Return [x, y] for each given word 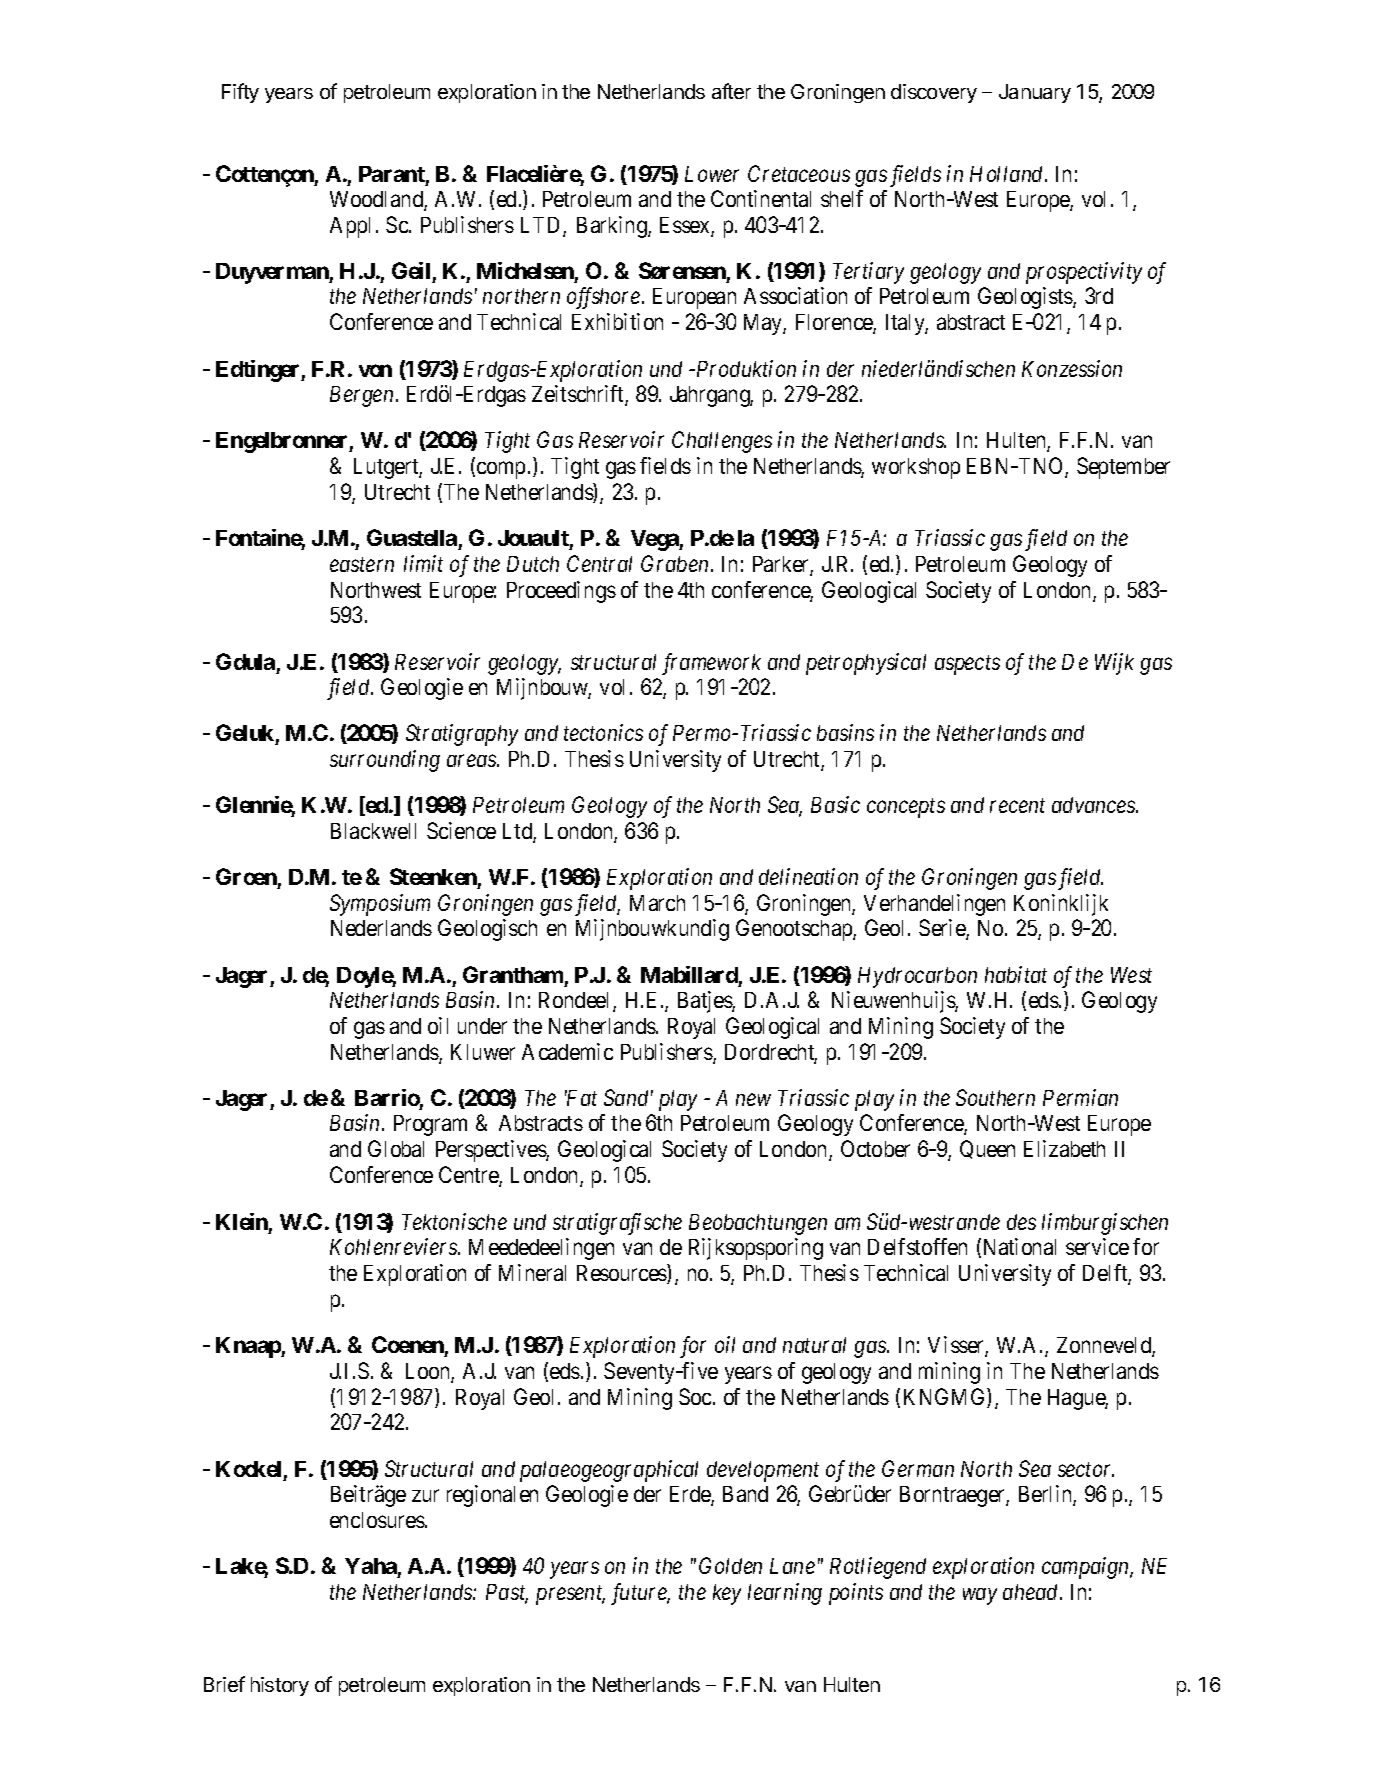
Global [396, 1148]
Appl [350, 227]
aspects [967, 665]
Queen [987, 1149]
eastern [362, 564]
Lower [712, 174]
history [280, 1686]
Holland [1008, 174]
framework [711, 664]
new [753, 1100]
